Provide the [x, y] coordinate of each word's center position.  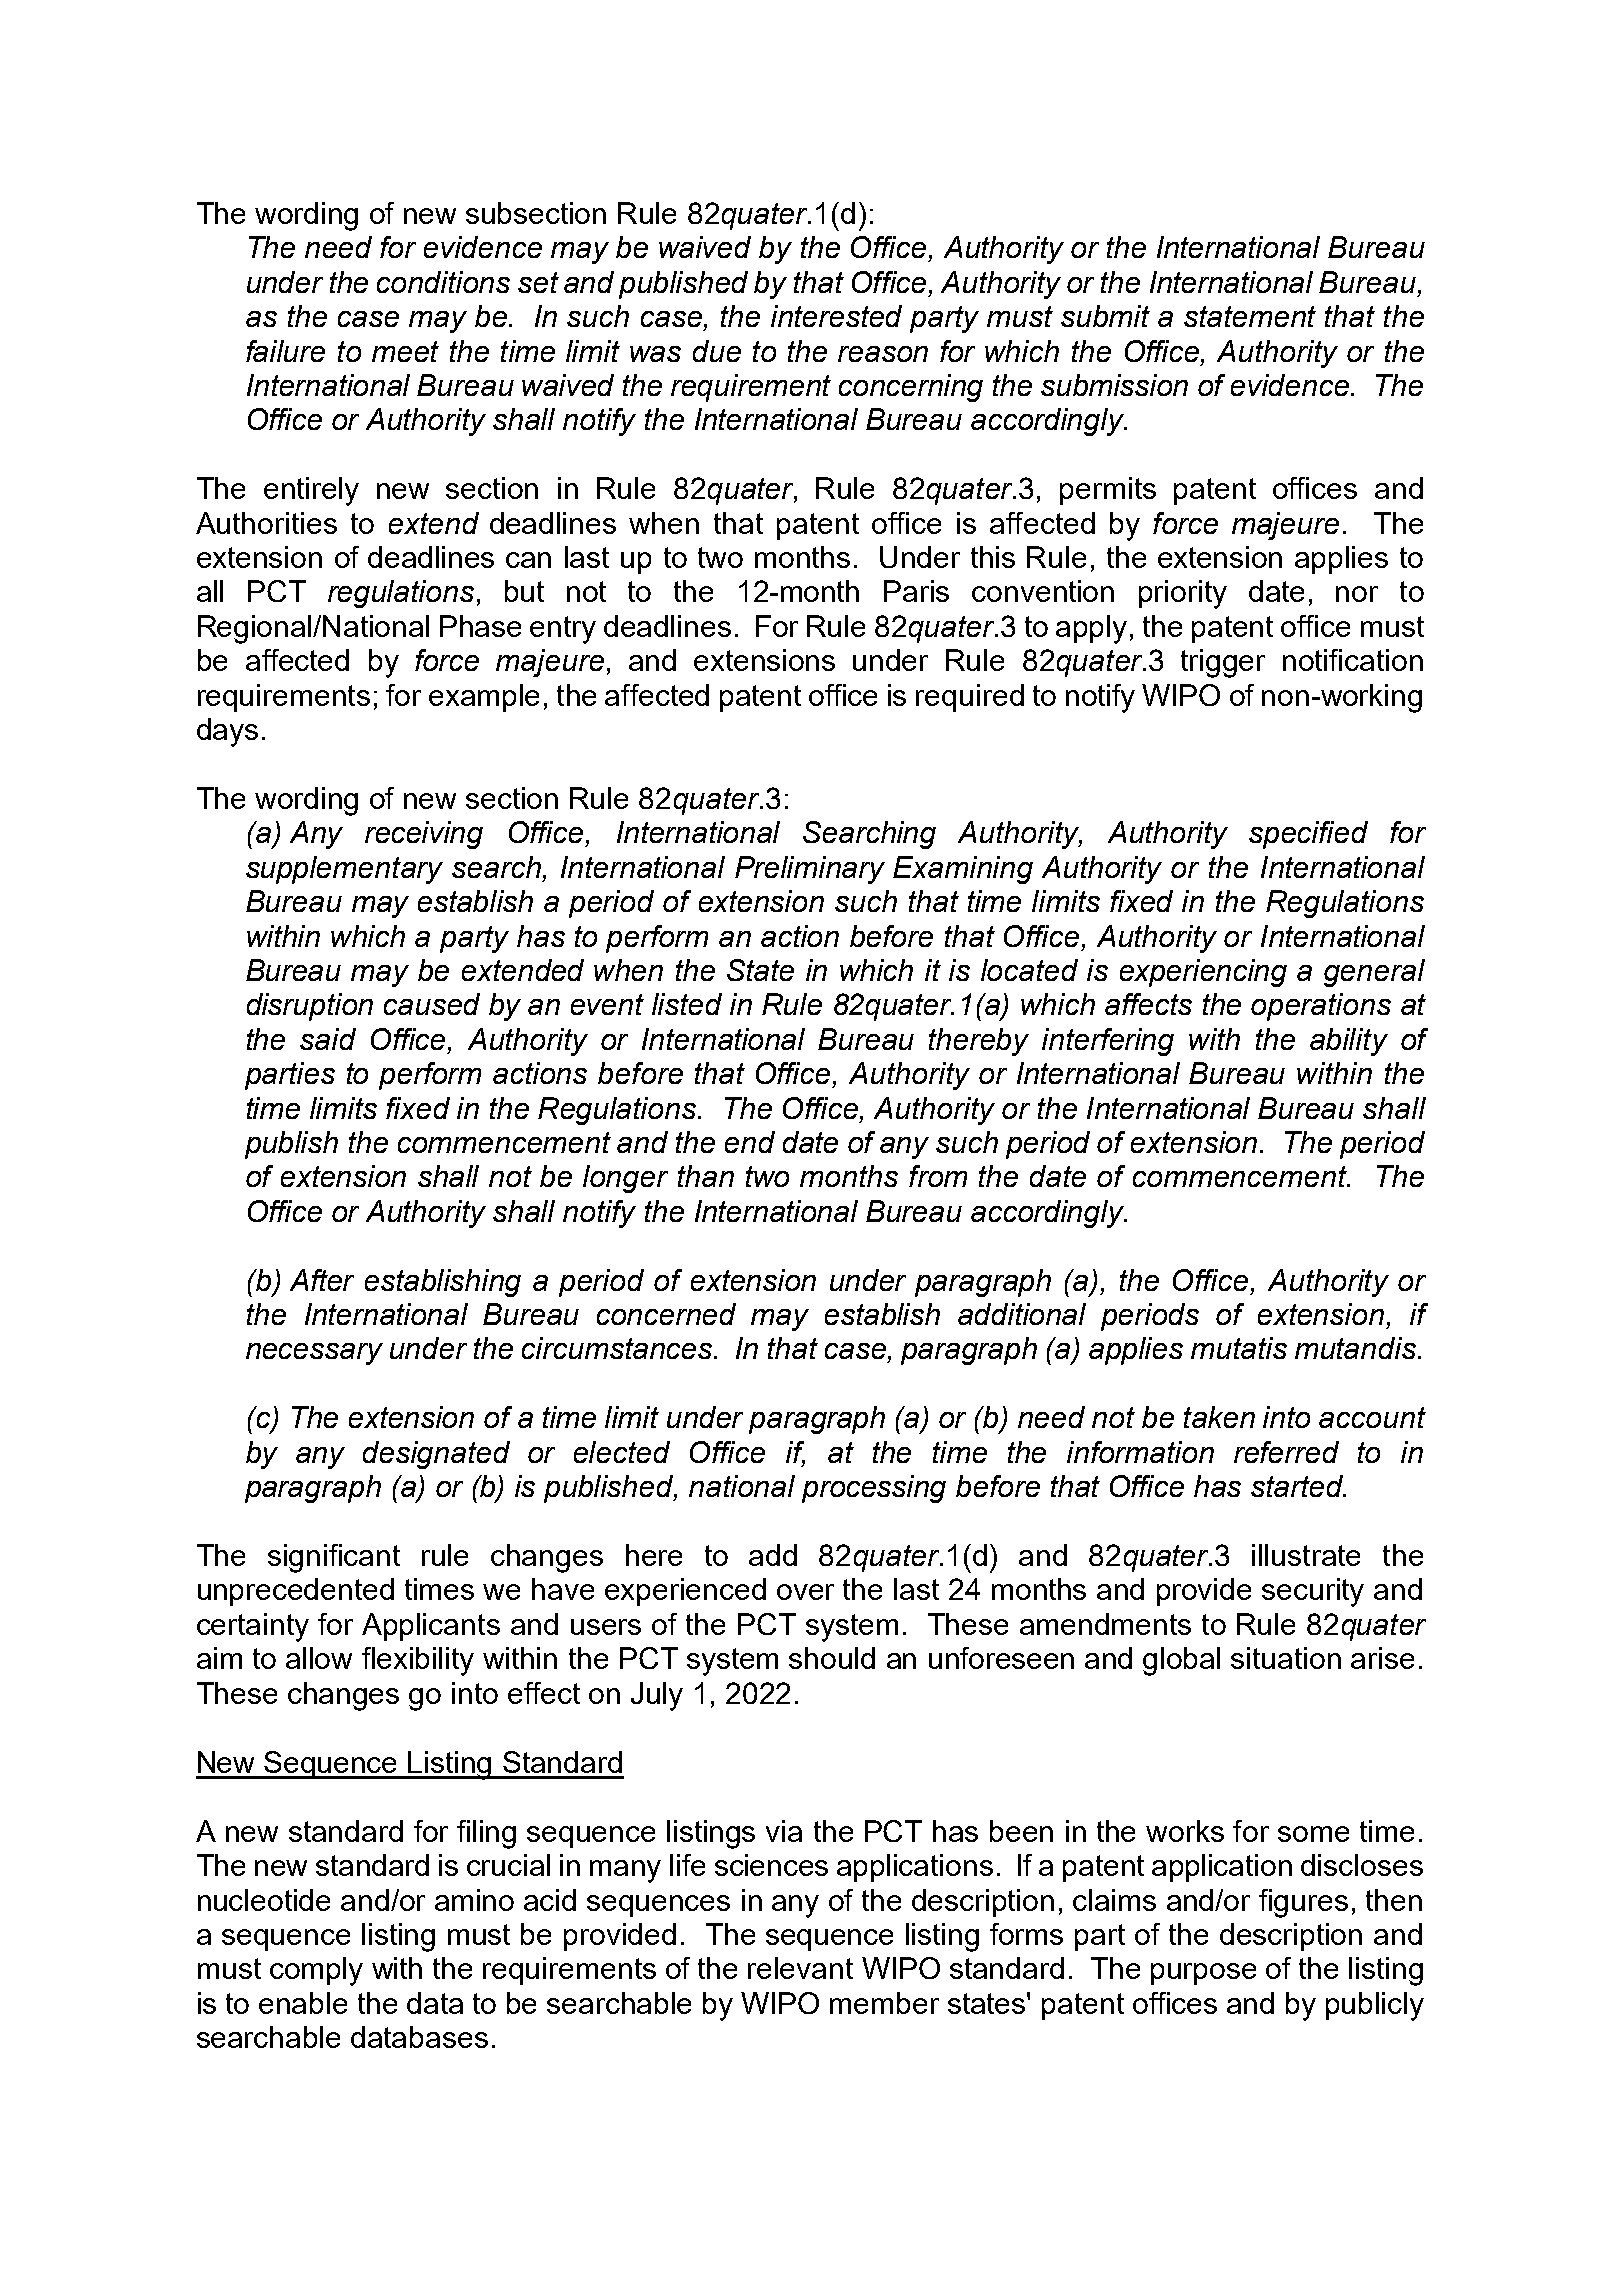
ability [1349, 1042]
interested [836, 316]
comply [316, 1971]
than [706, 1176]
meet [405, 351]
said [328, 1039]
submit [1105, 316]
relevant [800, 1968]
